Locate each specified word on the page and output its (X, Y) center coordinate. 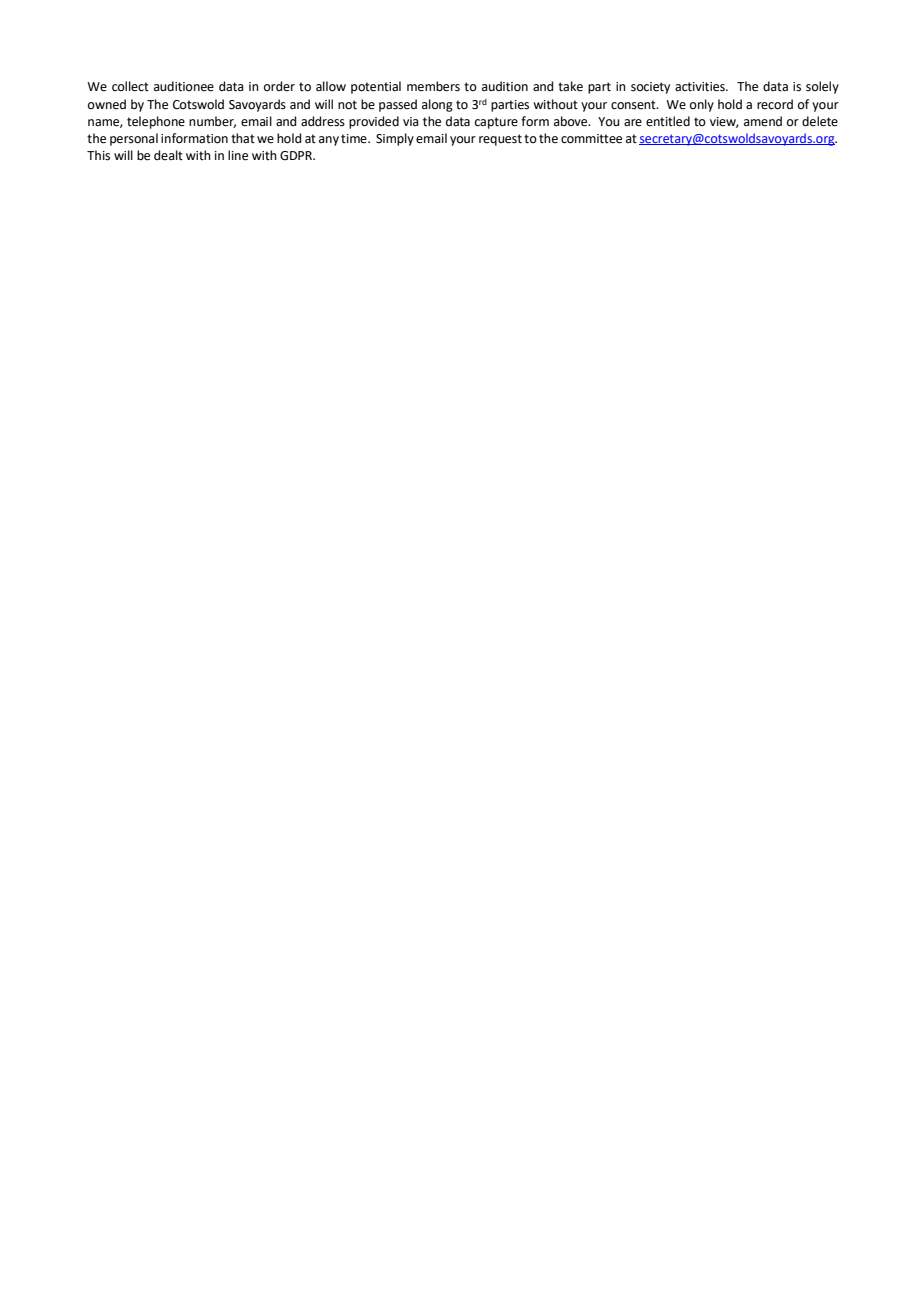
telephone (156, 122)
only (702, 105)
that (243, 138)
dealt (168, 155)
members (433, 86)
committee (591, 139)
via (411, 121)
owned (107, 104)
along (437, 105)
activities (701, 87)
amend (763, 121)
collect (130, 86)
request (500, 140)
